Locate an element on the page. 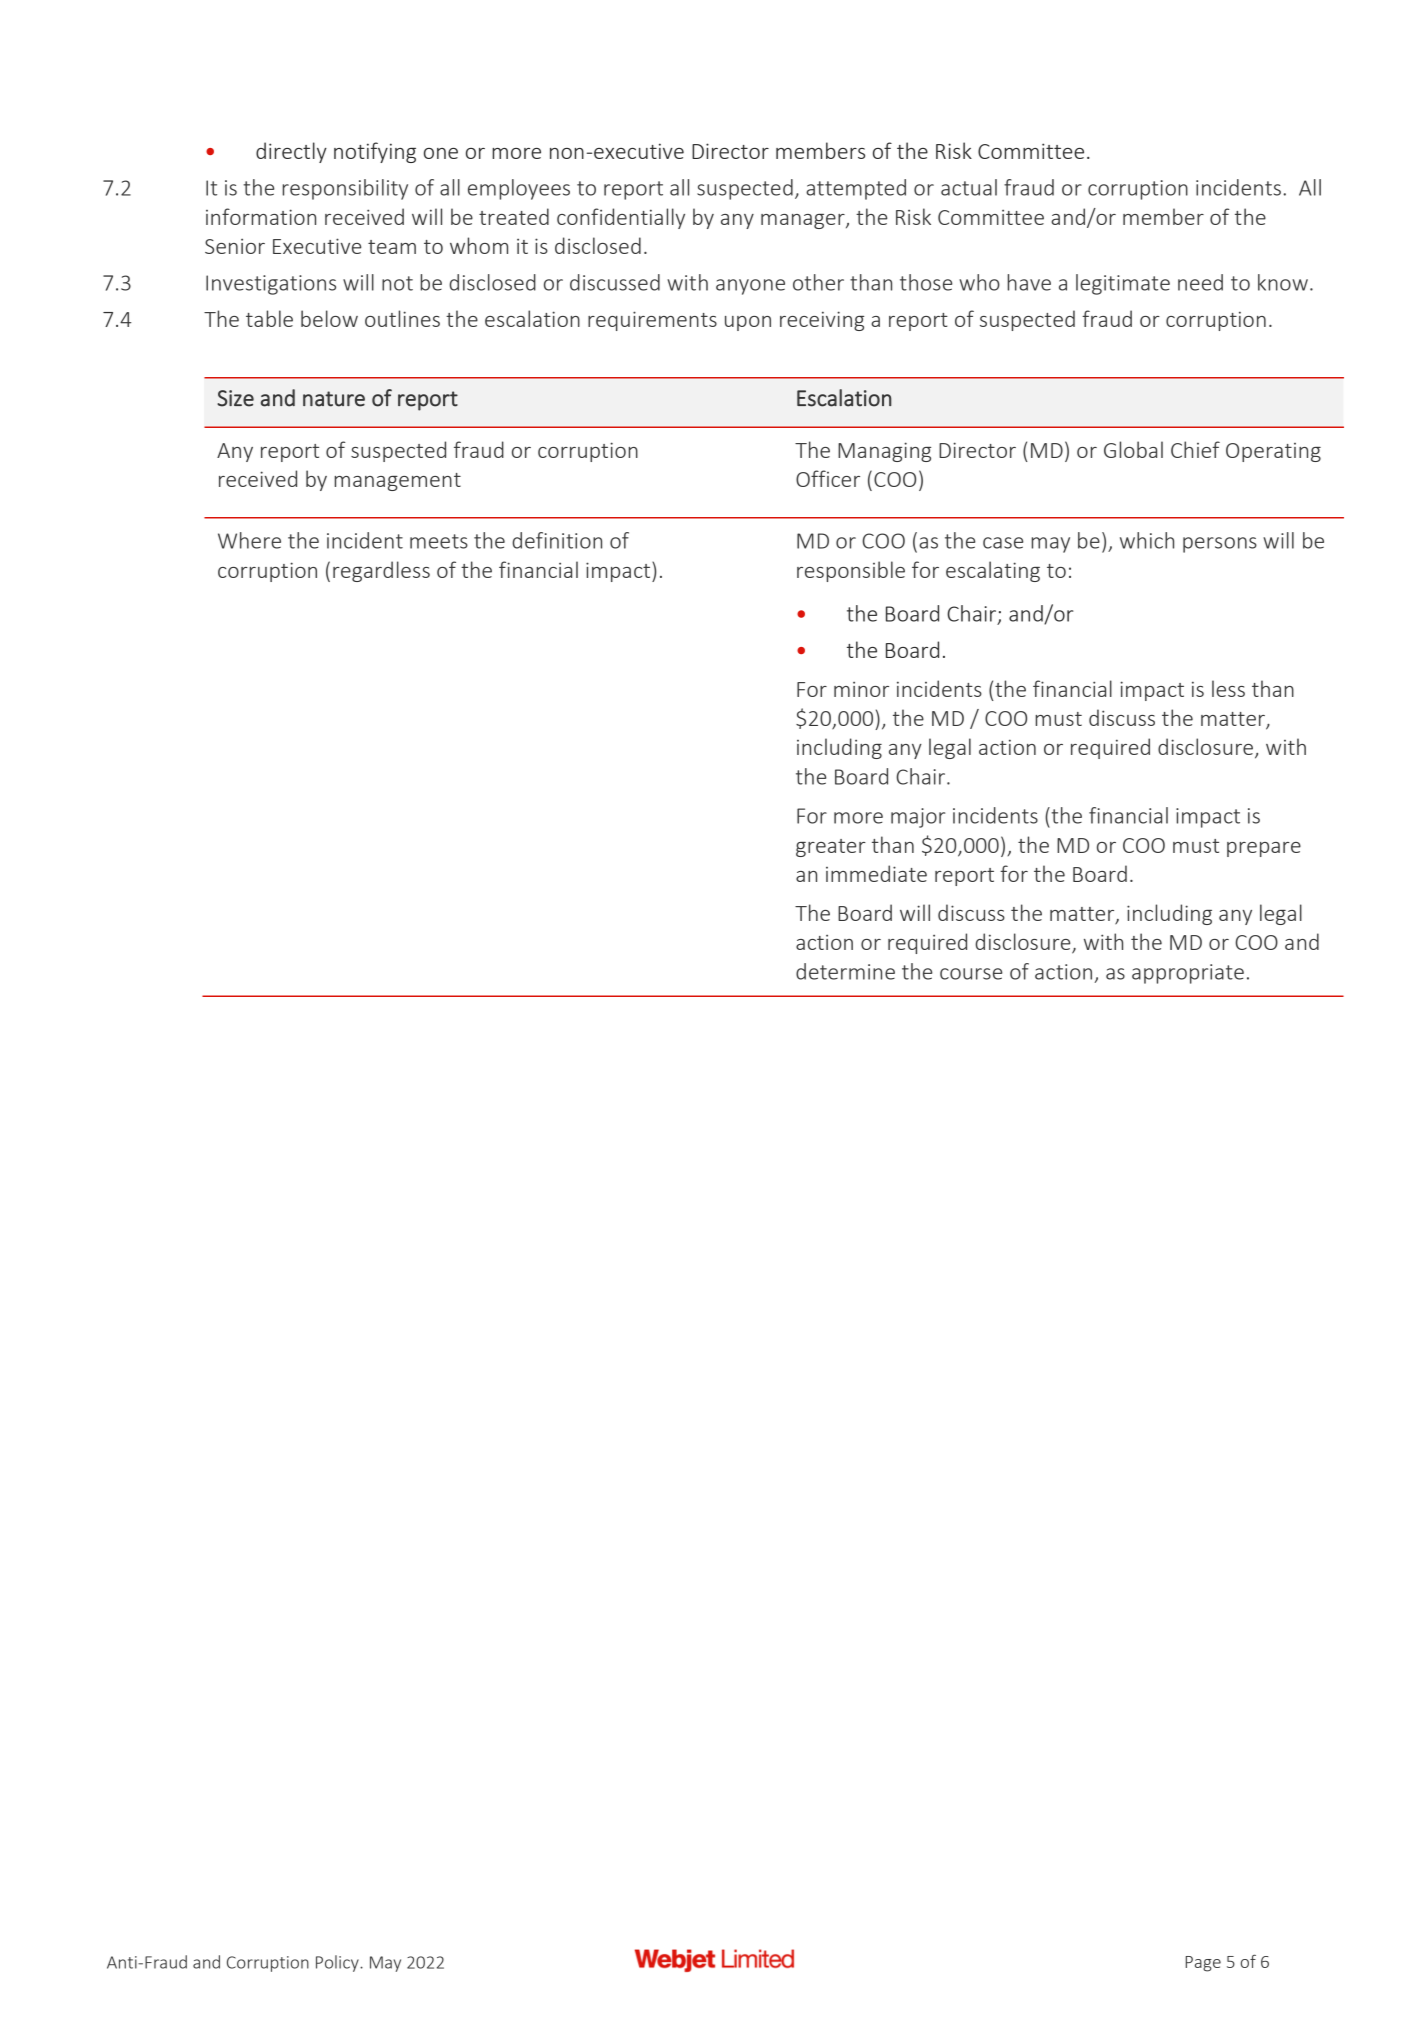 This page has height=2019, width=1428. responsibility is located at coordinates (345, 189).
